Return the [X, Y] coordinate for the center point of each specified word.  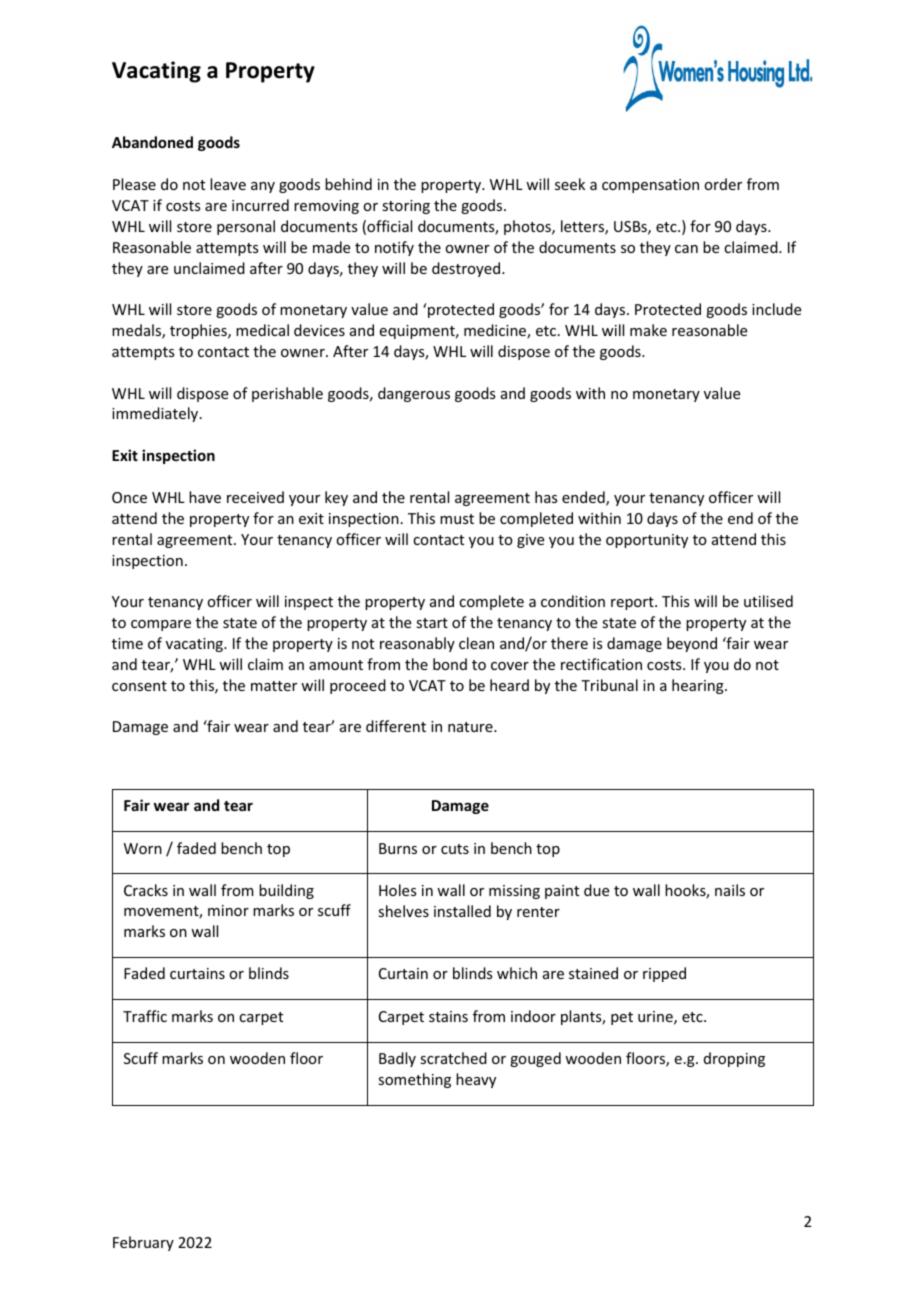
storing [406, 207]
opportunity [647, 541]
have [205, 497]
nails [730, 890]
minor [228, 910]
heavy [476, 1080]
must [457, 519]
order [723, 184]
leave [228, 184]
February [143, 1243]
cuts [455, 849]
